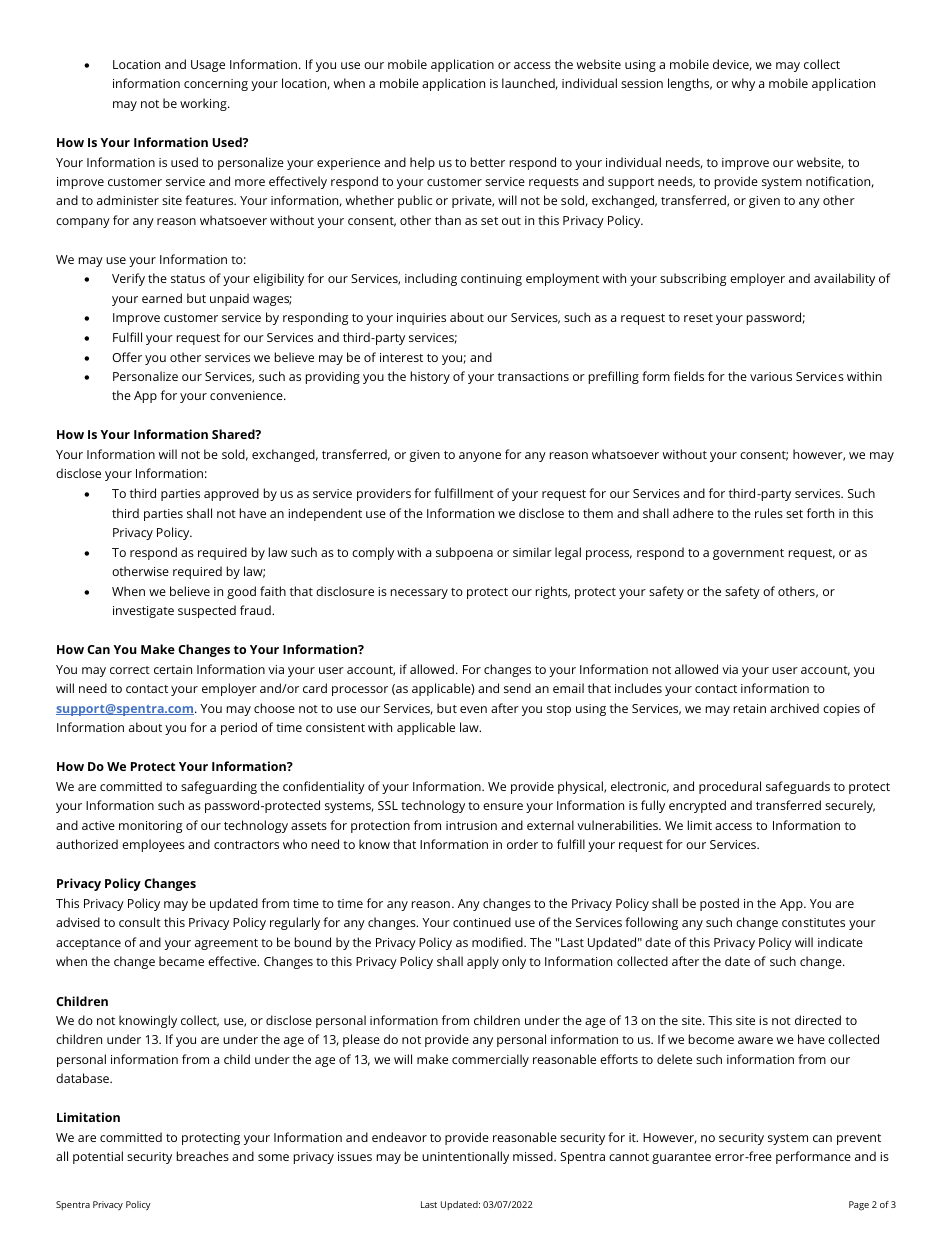 This page has height=1233, width=952. I want to click on breaches, so click(203, 1156).
